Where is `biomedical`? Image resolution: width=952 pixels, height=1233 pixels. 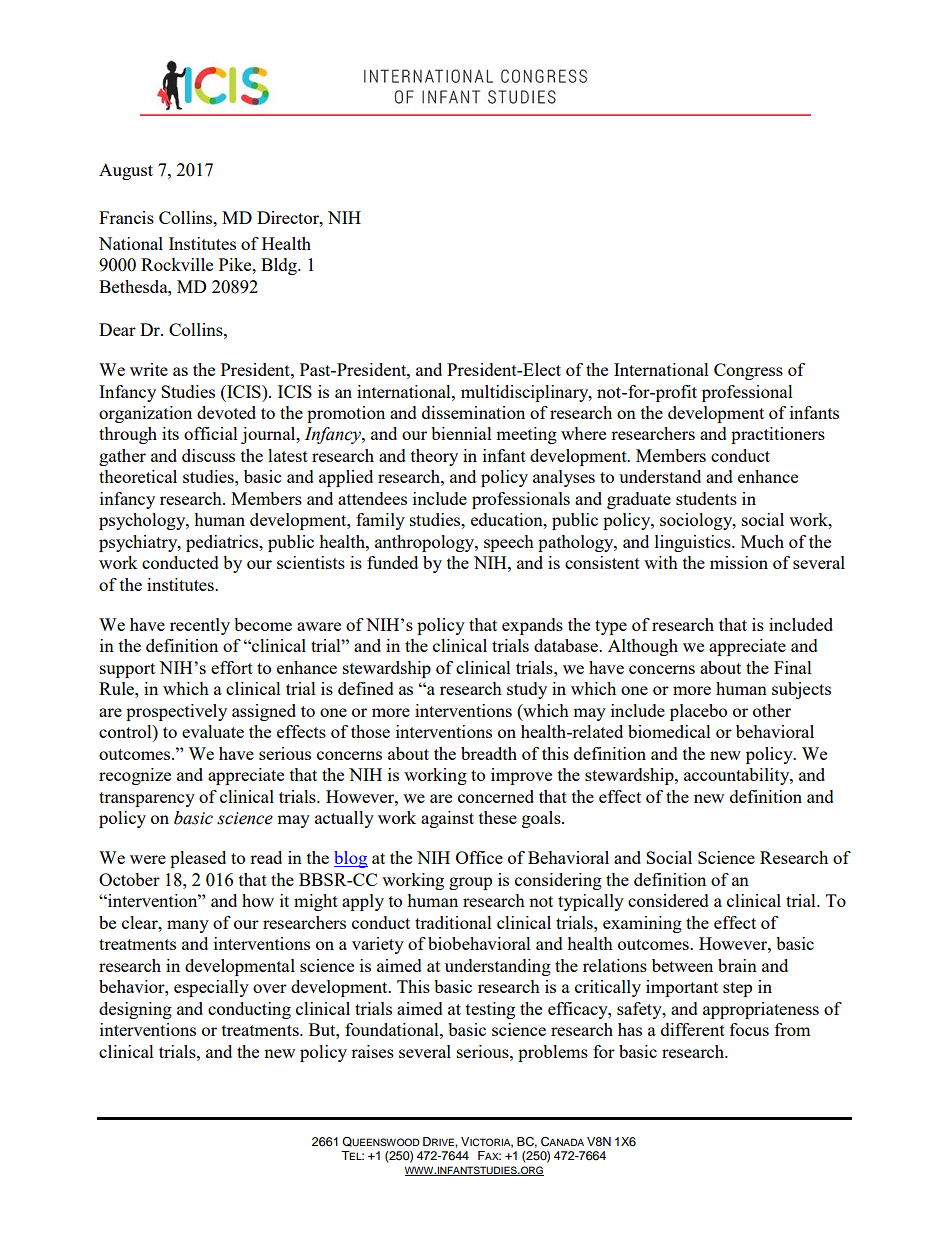
biomedical is located at coordinates (669, 731).
